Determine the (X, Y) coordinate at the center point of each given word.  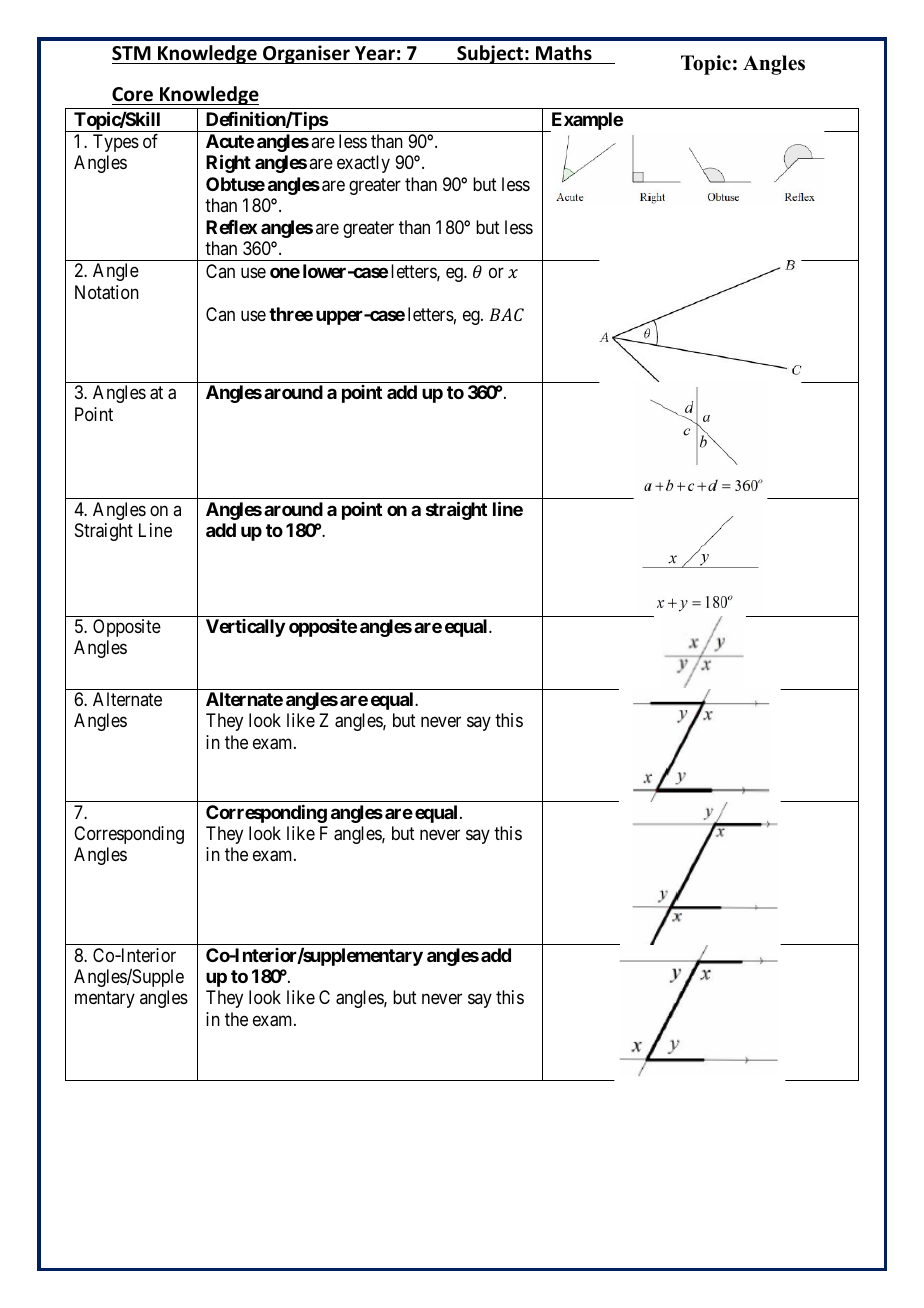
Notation (107, 292)
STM (131, 53)
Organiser (306, 54)
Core (132, 94)
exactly (363, 164)
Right (228, 164)
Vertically (245, 628)
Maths (564, 53)
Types (116, 143)
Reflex (231, 227)
